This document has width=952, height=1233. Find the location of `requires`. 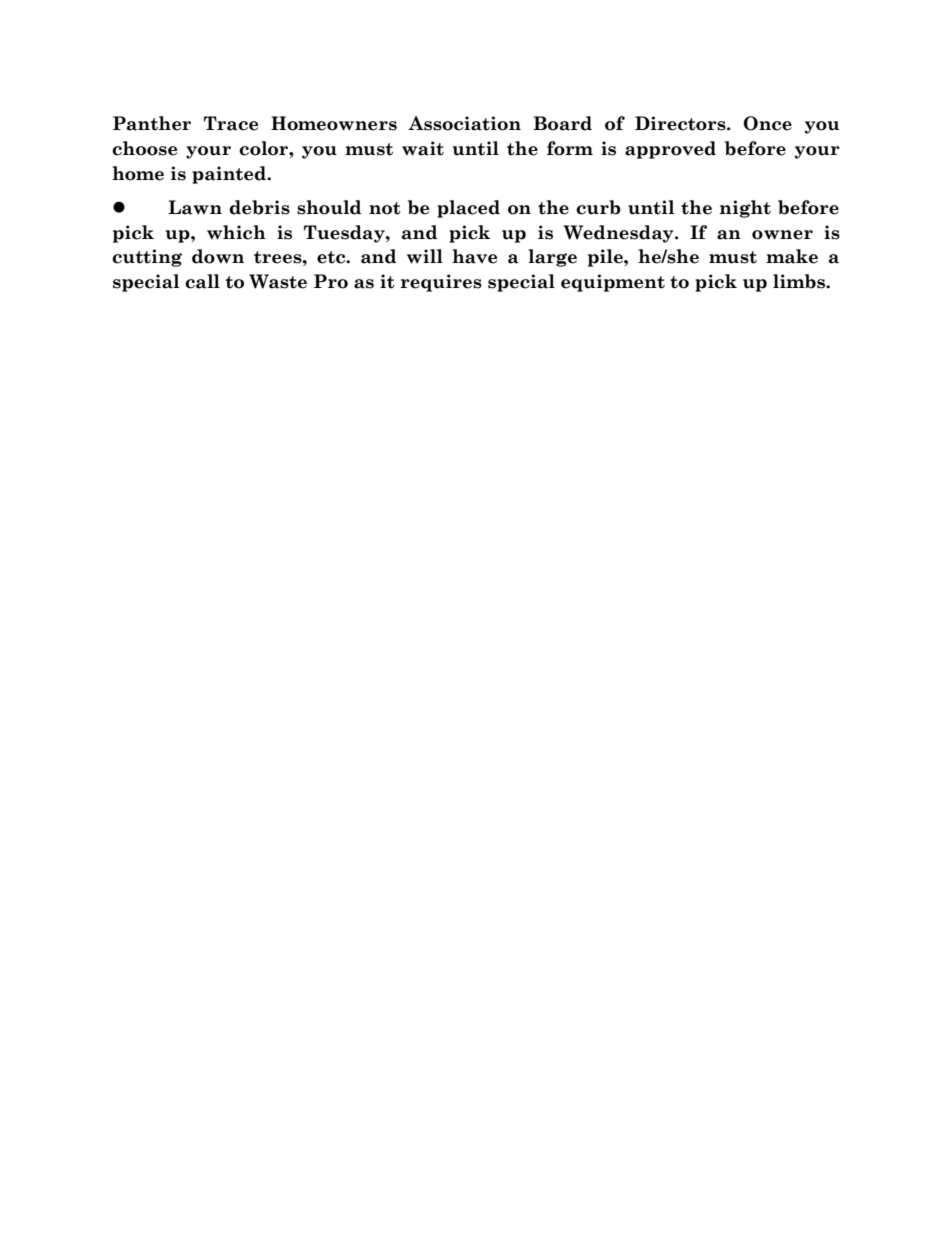

requires is located at coordinates (441, 283).
